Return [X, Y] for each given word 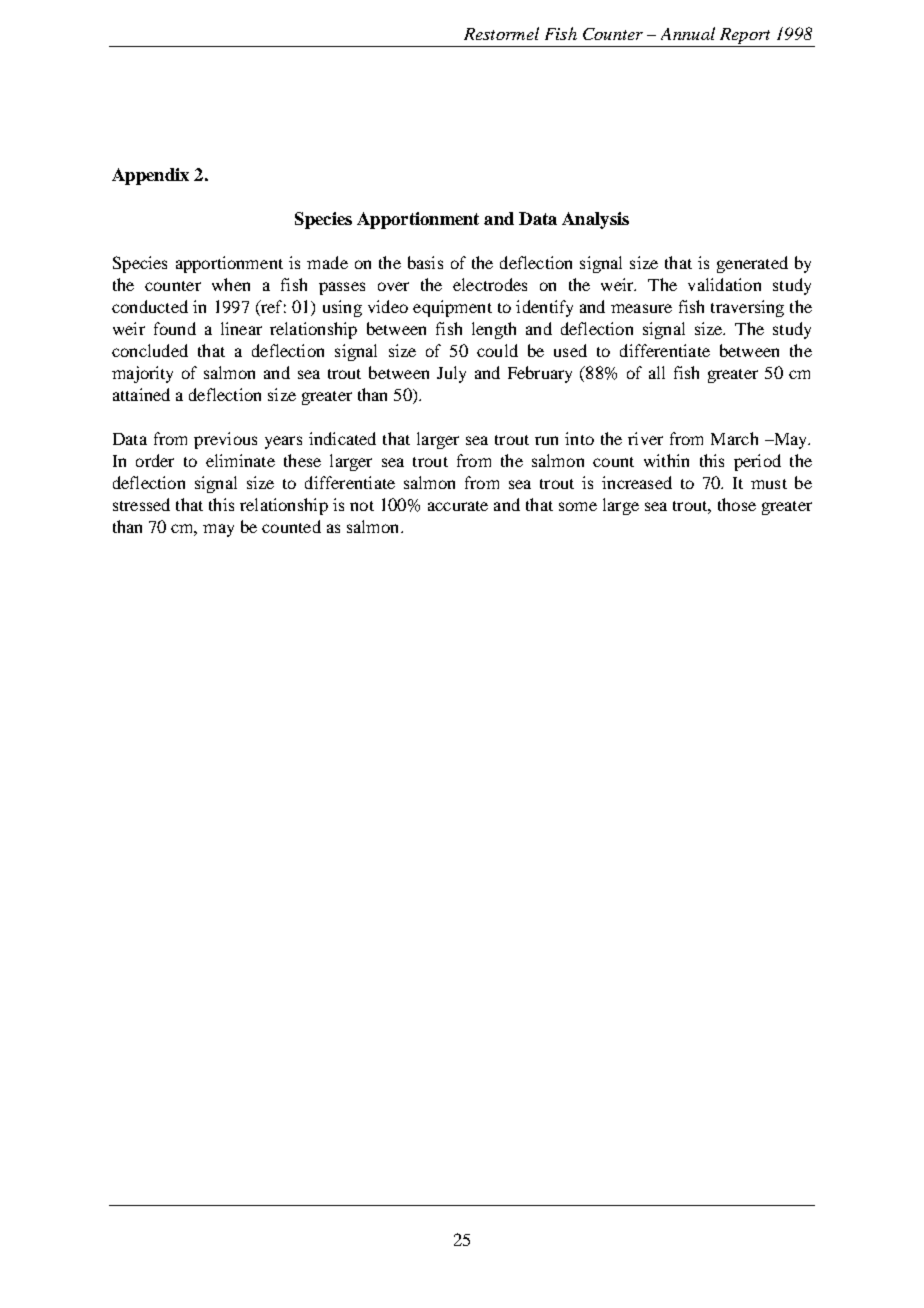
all [657, 372]
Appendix [150, 176]
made [327, 262]
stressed [141, 504]
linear [241, 328]
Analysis [595, 220]
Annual [688, 33]
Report [745, 36]
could [497, 350]
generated [752, 264]
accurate [458, 506]
